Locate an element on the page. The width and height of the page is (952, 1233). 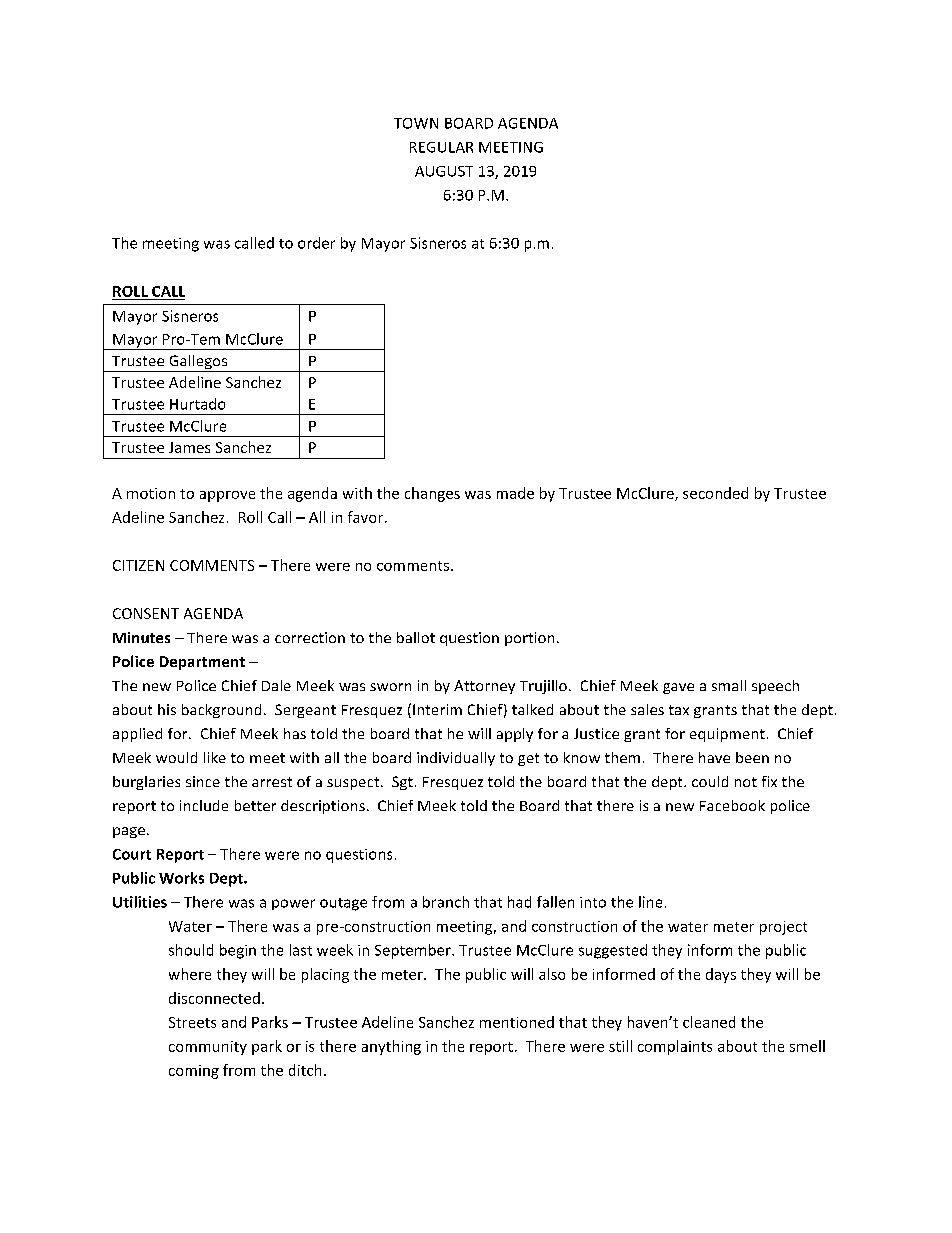
Facebook is located at coordinates (732, 805).
